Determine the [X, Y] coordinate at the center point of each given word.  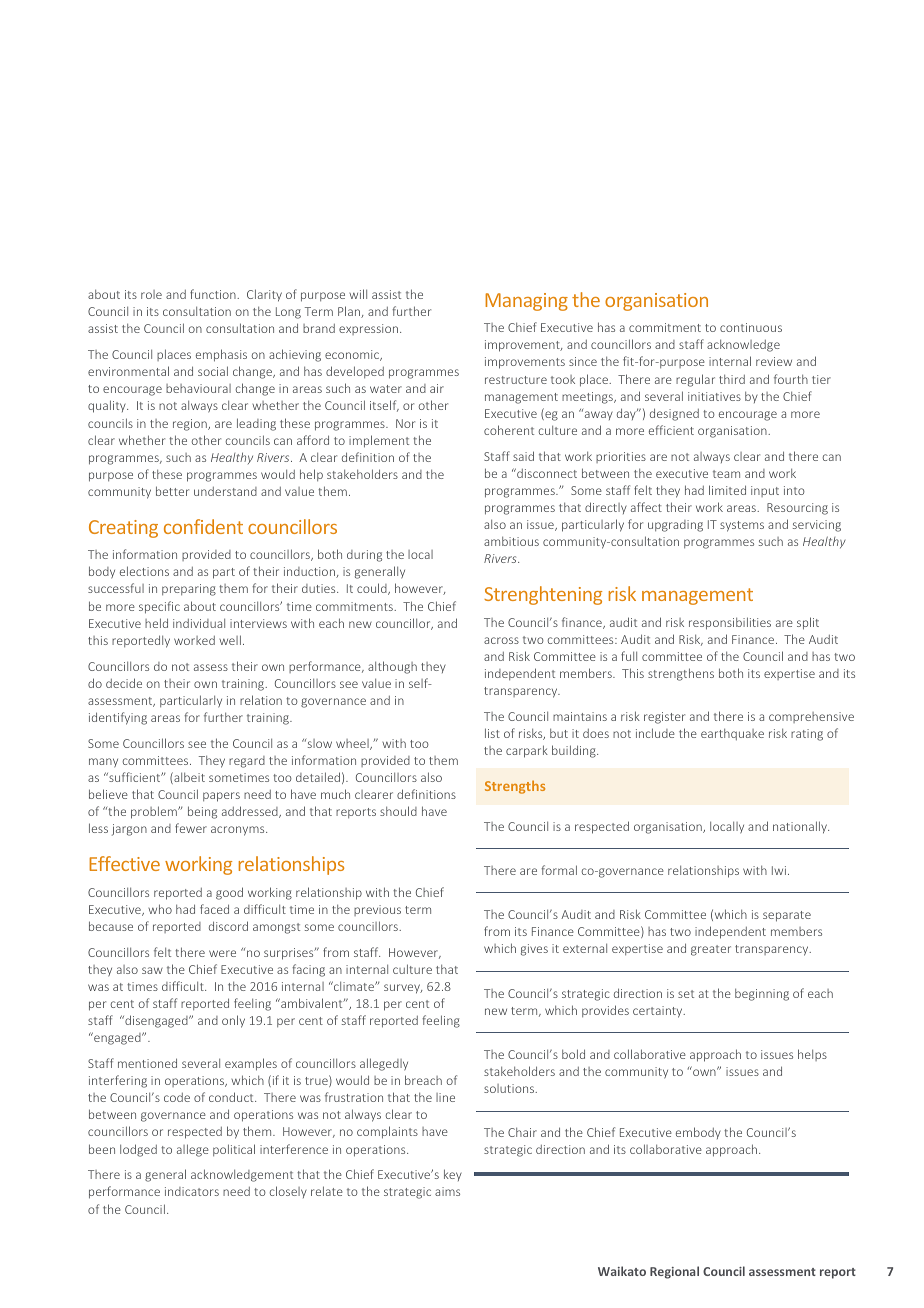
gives [534, 950]
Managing [526, 302]
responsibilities [730, 623]
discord [228, 926]
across [501, 640]
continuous [751, 327]
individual [199, 623]
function [214, 294]
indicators [192, 1191]
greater [711, 950]
